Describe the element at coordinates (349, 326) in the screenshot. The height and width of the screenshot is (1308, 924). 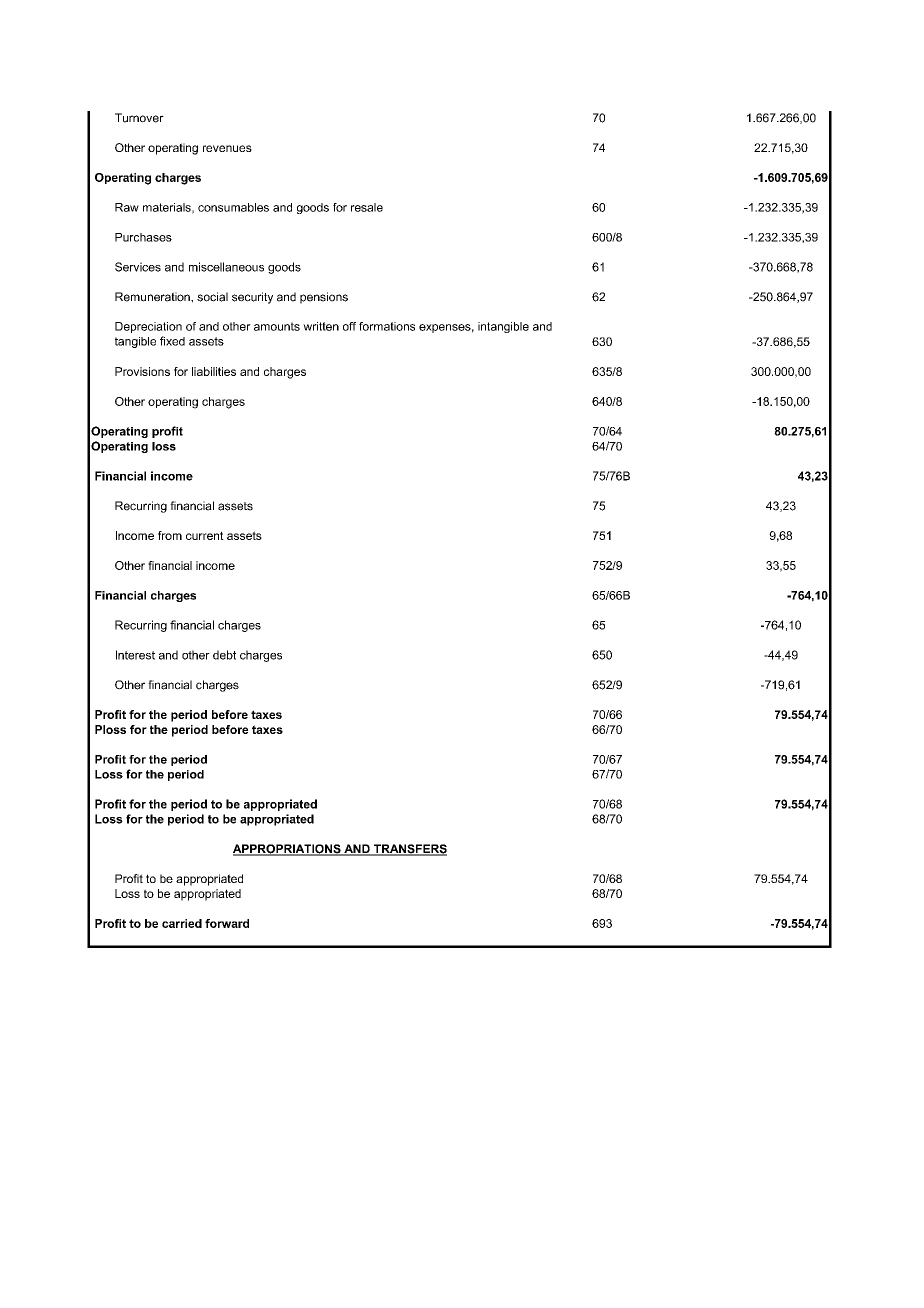
I see `off` at that location.
